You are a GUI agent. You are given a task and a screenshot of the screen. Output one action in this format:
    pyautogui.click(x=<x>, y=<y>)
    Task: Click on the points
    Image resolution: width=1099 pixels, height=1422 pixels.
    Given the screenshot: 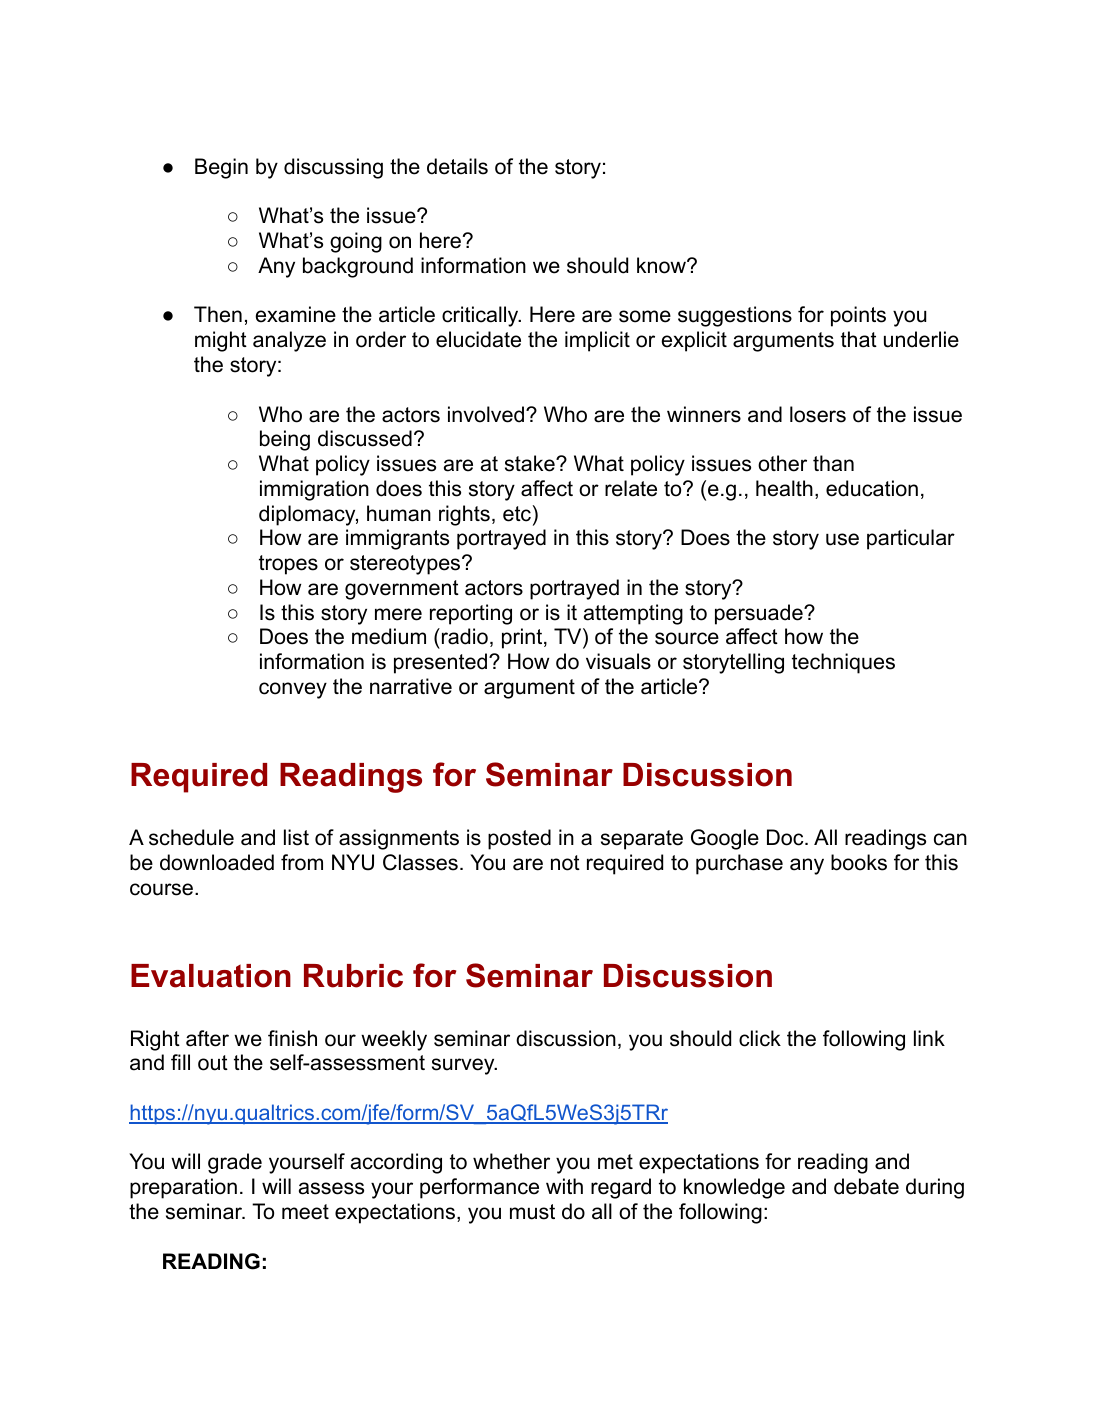 What is the action you would take?
    pyautogui.click(x=858, y=316)
